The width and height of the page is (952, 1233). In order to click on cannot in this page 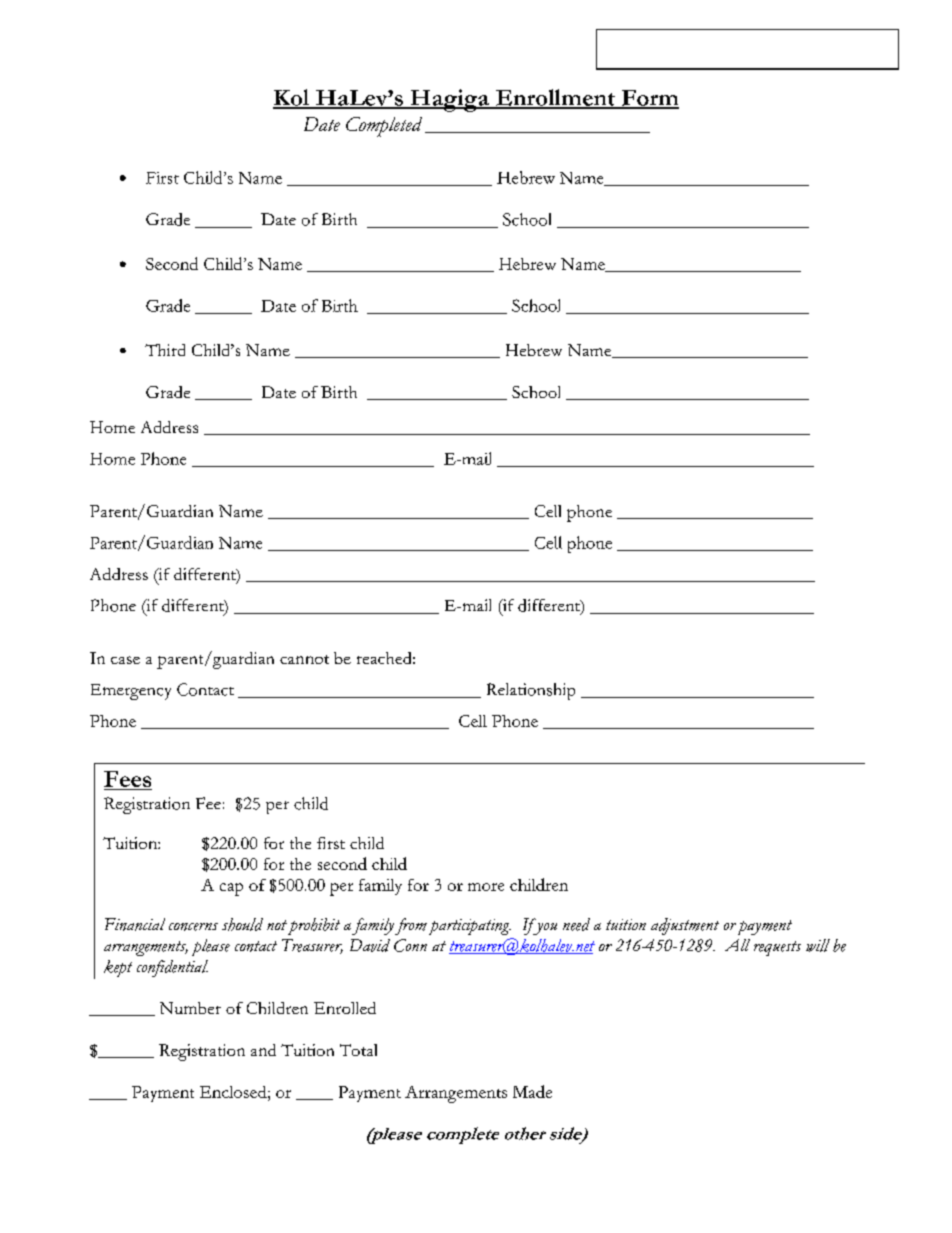, I will do `click(304, 659)`.
